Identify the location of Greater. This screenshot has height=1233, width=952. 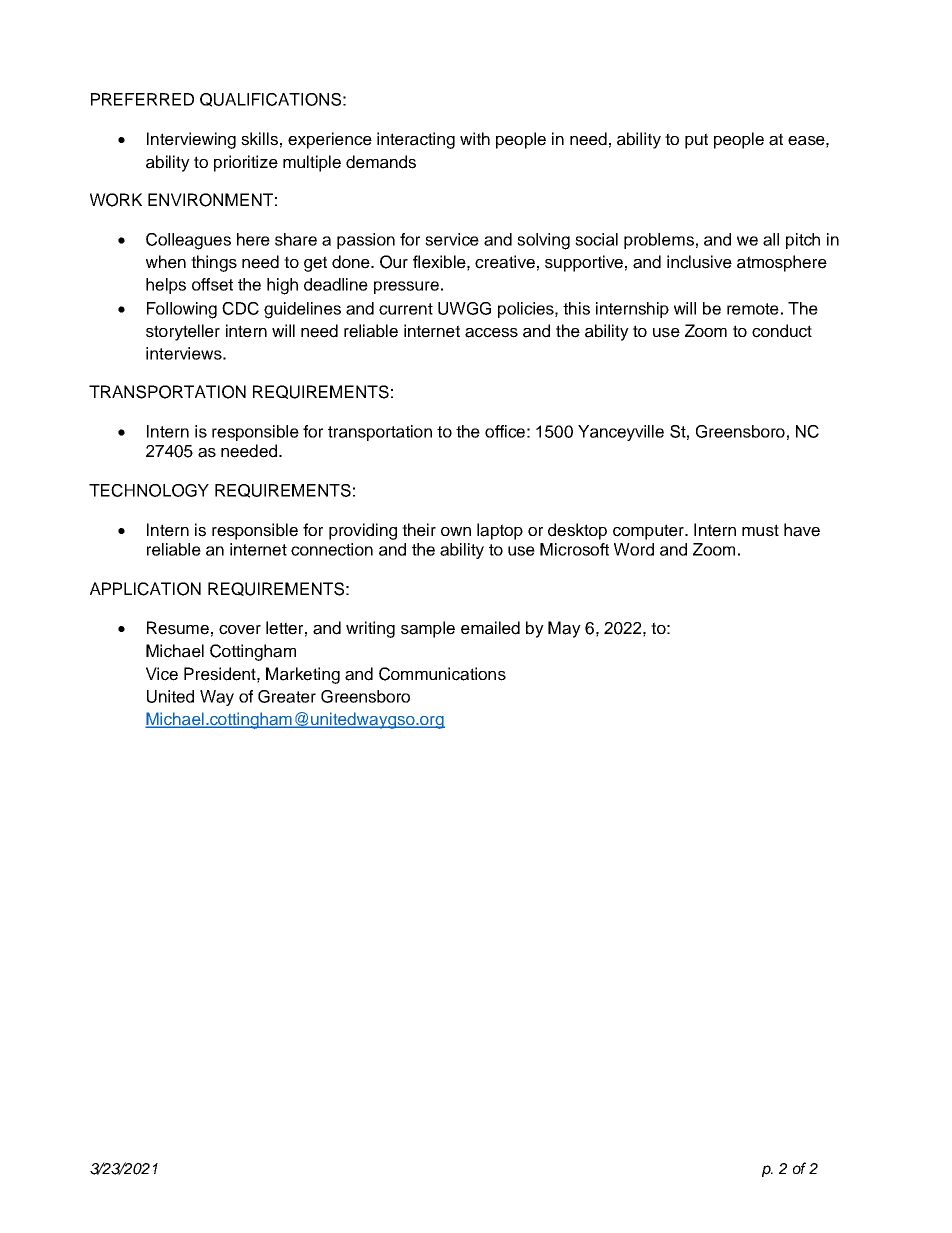
(287, 696).
